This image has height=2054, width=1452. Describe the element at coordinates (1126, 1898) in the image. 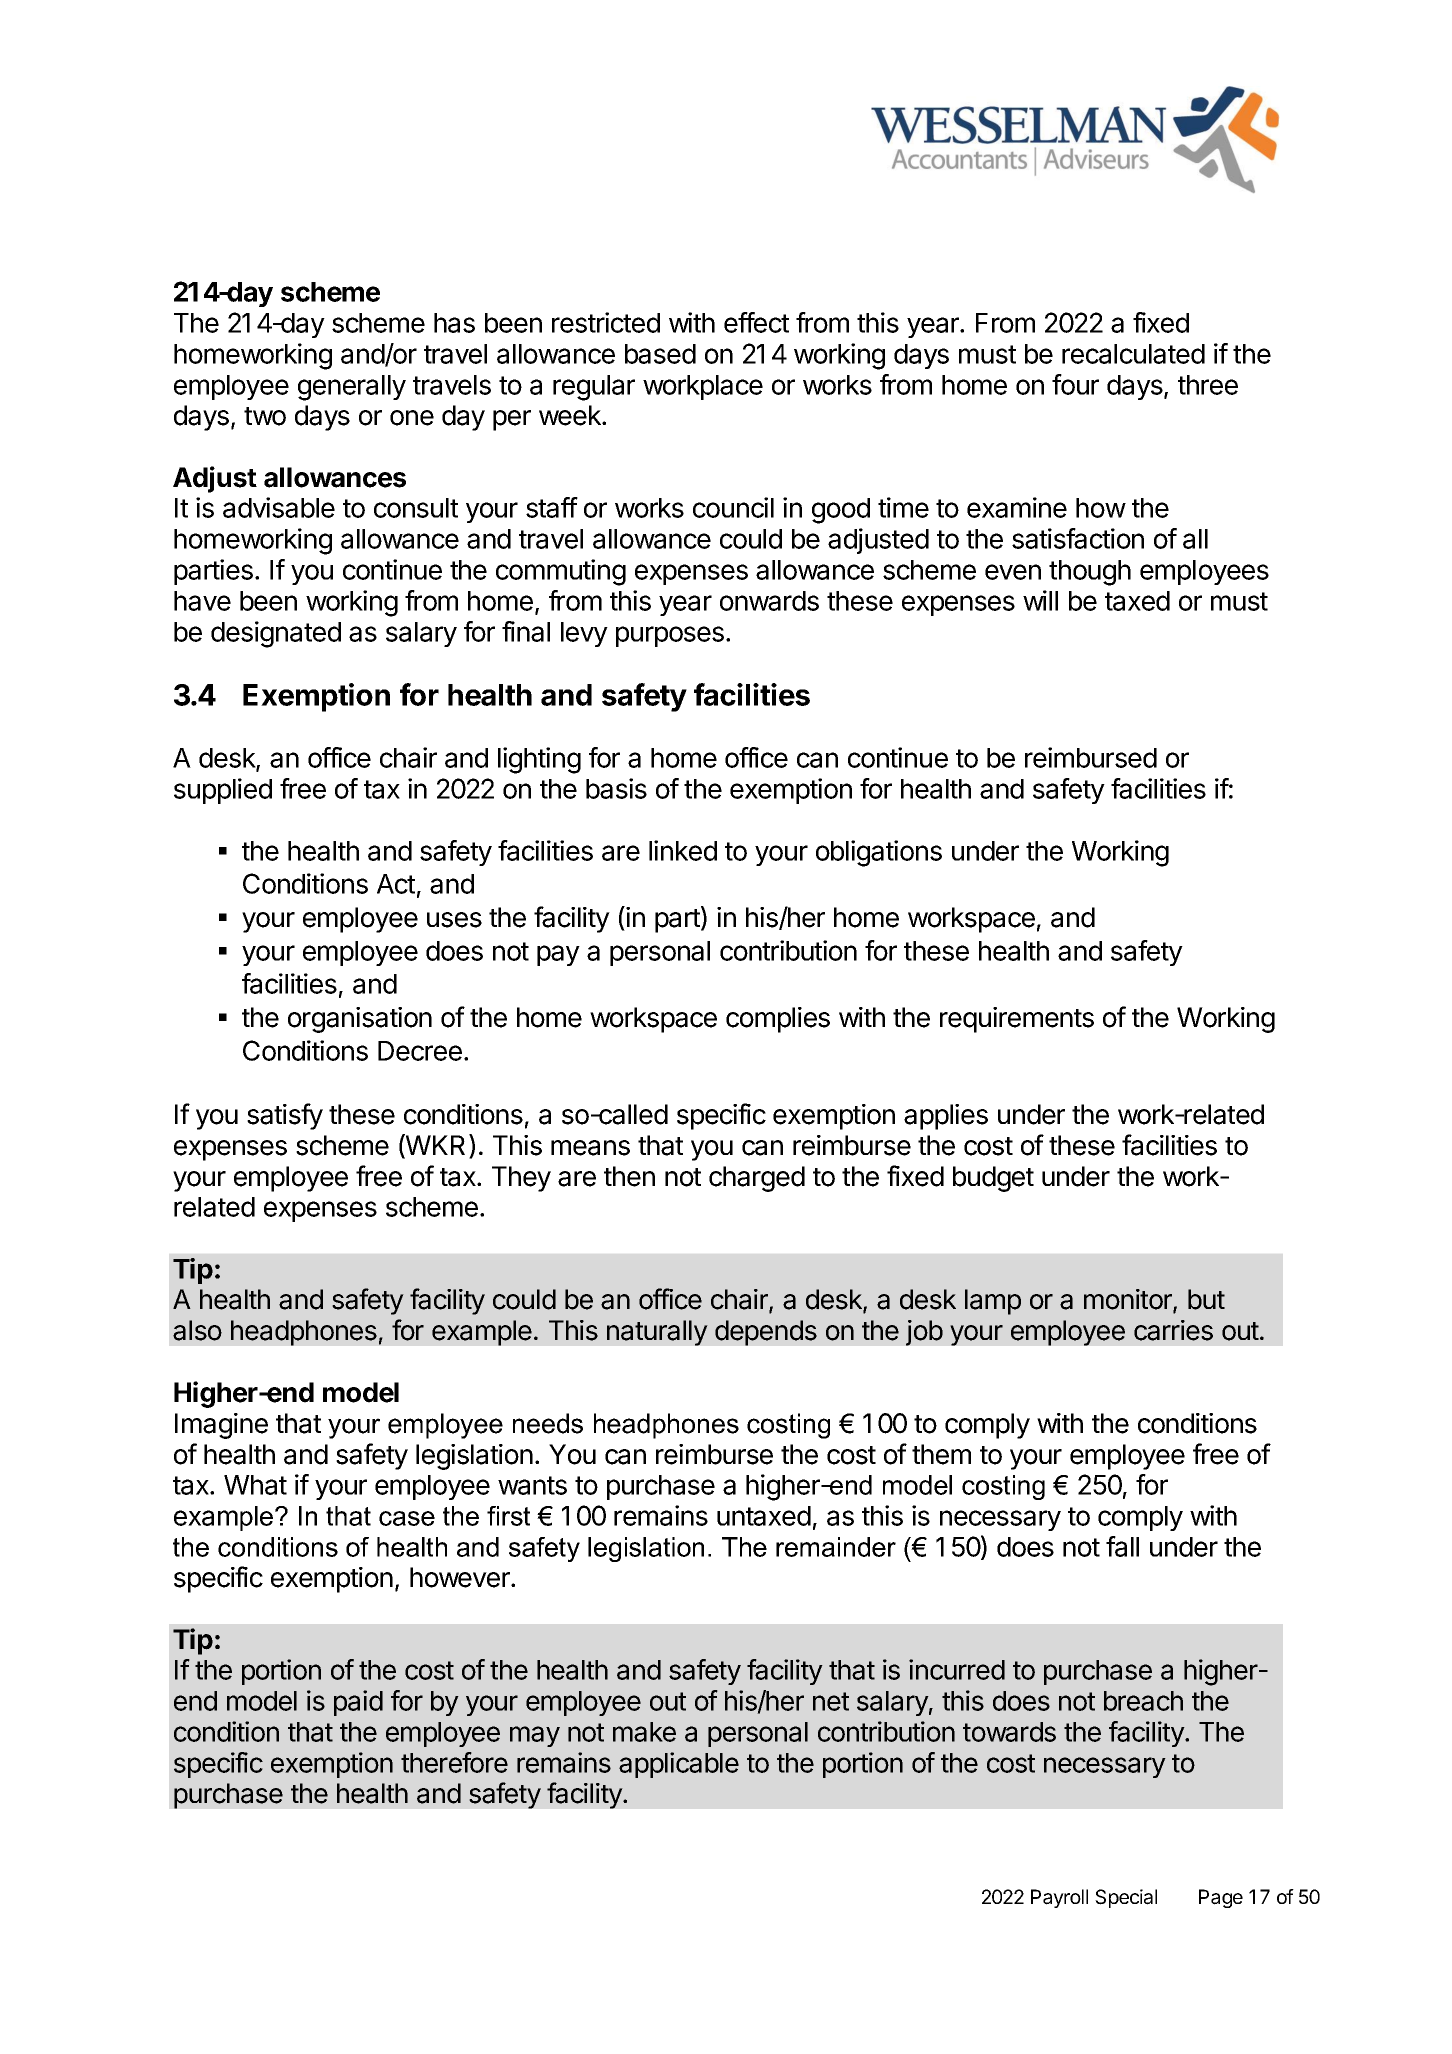

I see `Special` at that location.
